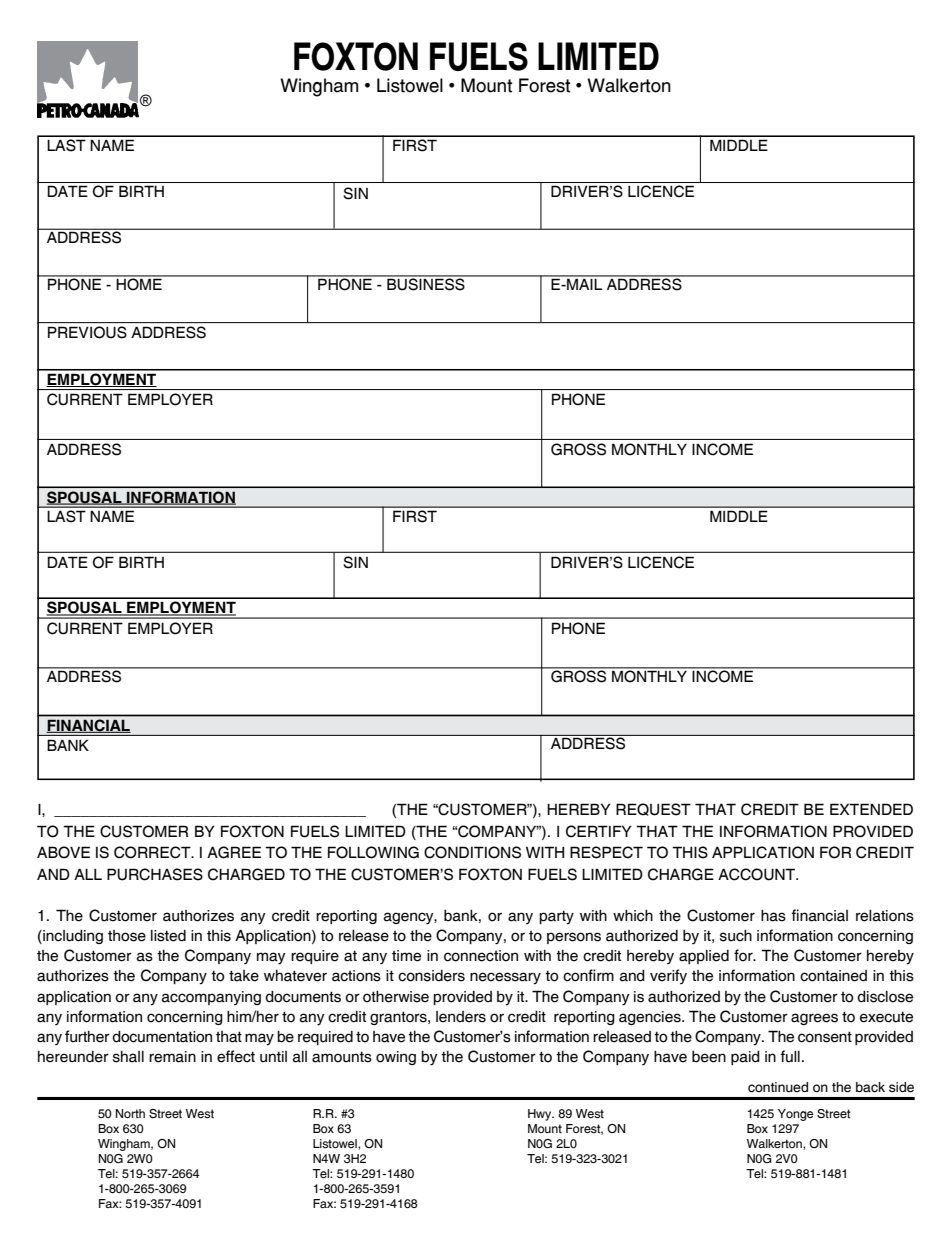  I want to click on CONDITIONS, so click(472, 852).
